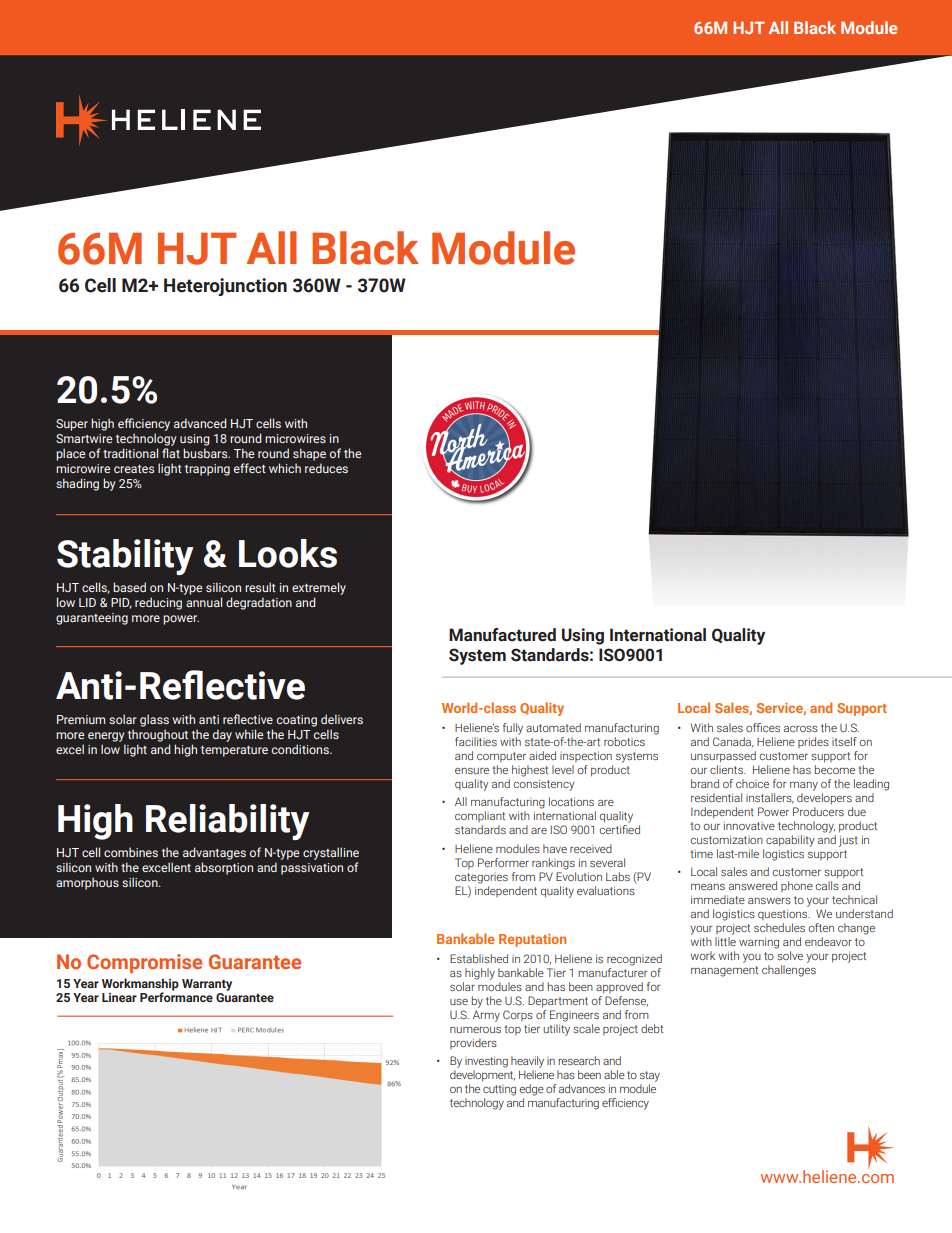 The image size is (952, 1233). What do you see at coordinates (228, 822) in the image?
I see `Reliability` at bounding box center [228, 822].
